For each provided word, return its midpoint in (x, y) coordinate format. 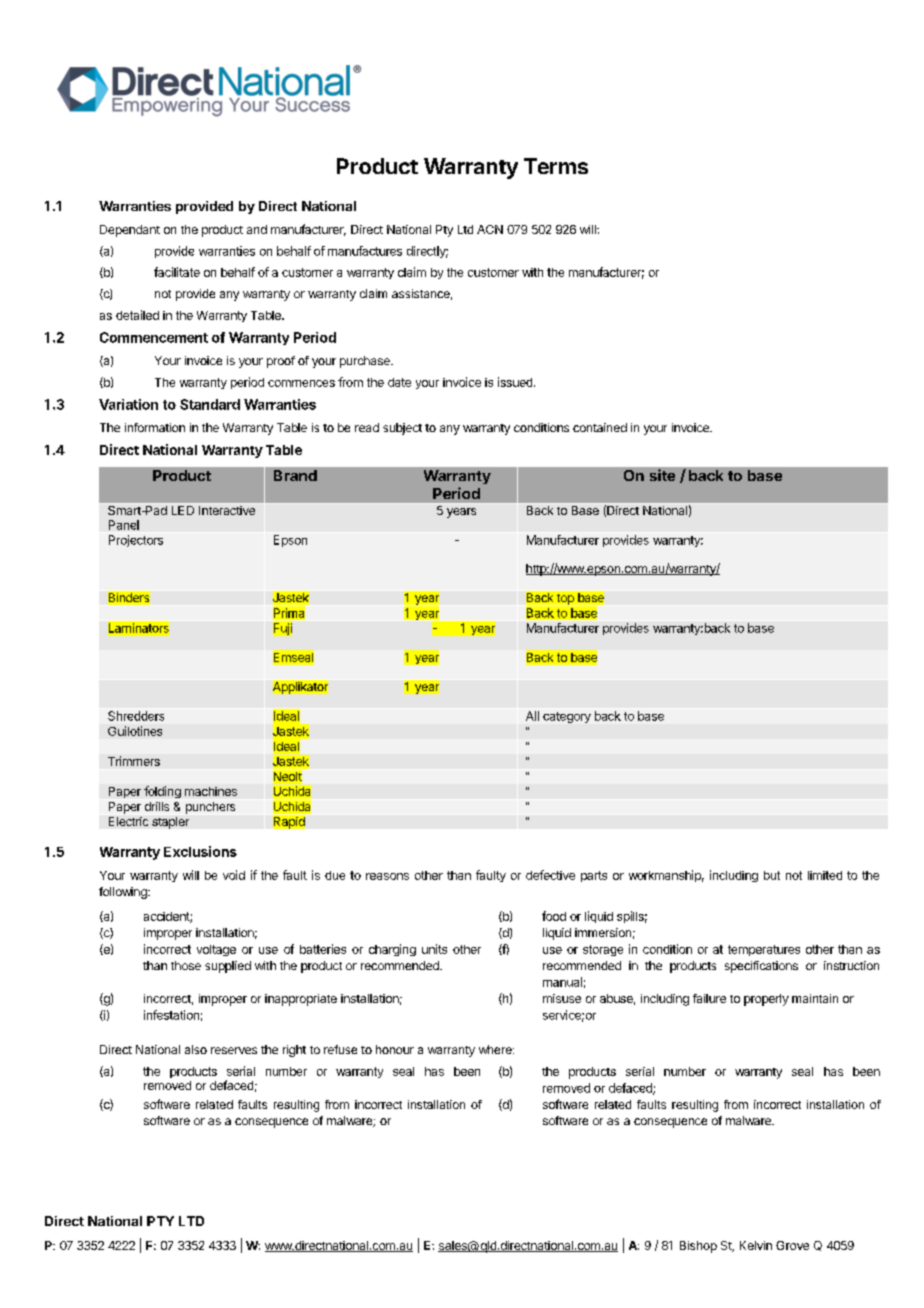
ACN (490, 229)
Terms (556, 166)
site (662, 475)
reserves (234, 1050)
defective (550, 875)
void (234, 875)
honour (395, 1049)
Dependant (130, 231)
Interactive (227, 510)
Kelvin (756, 1245)
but (772, 875)
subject (402, 429)
